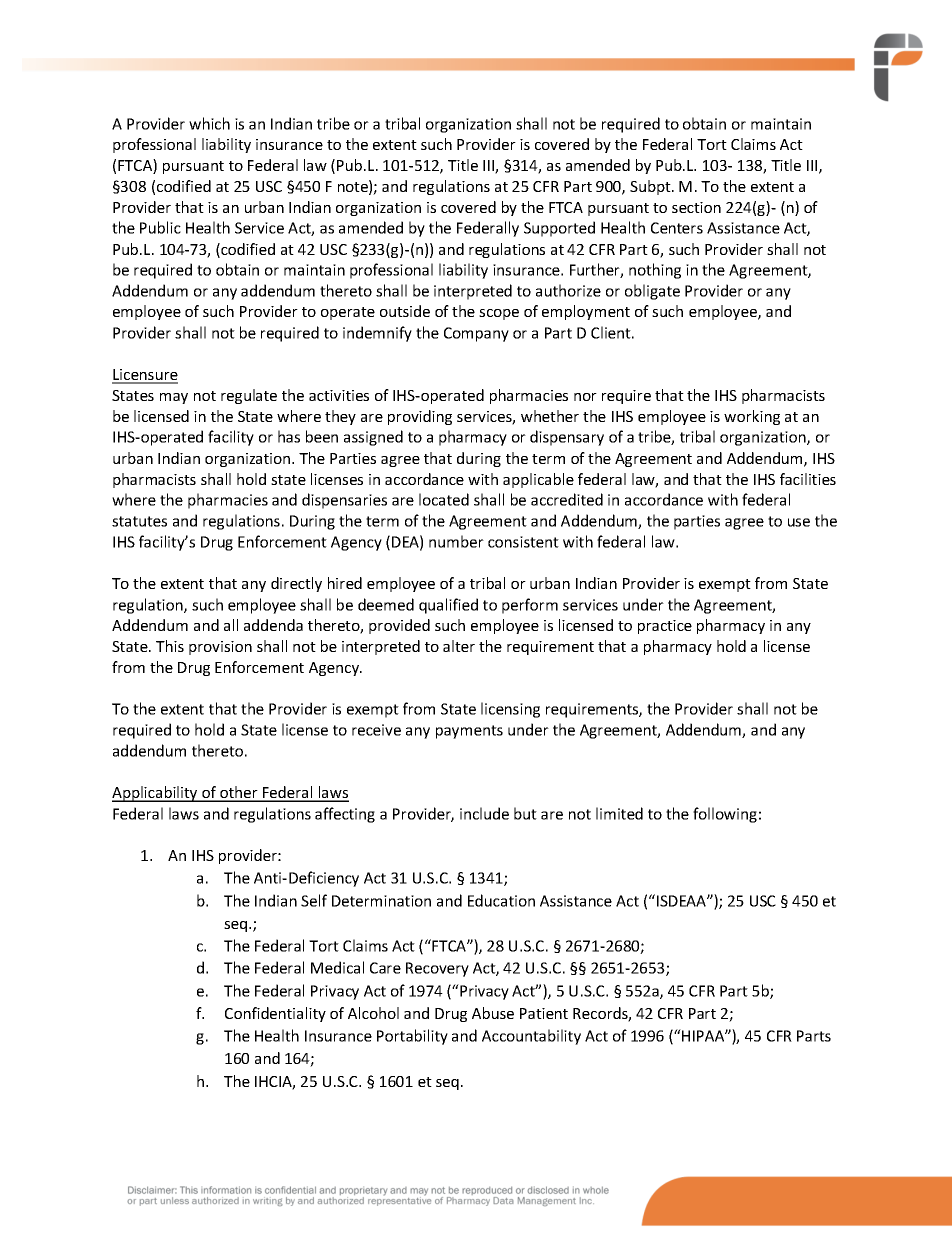 Image resolution: width=952 pixels, height=1233 pixels. What do you see at coordinates (493, 1013) in the document?
I see `Abuse` at bounding box center [493, 1013].
